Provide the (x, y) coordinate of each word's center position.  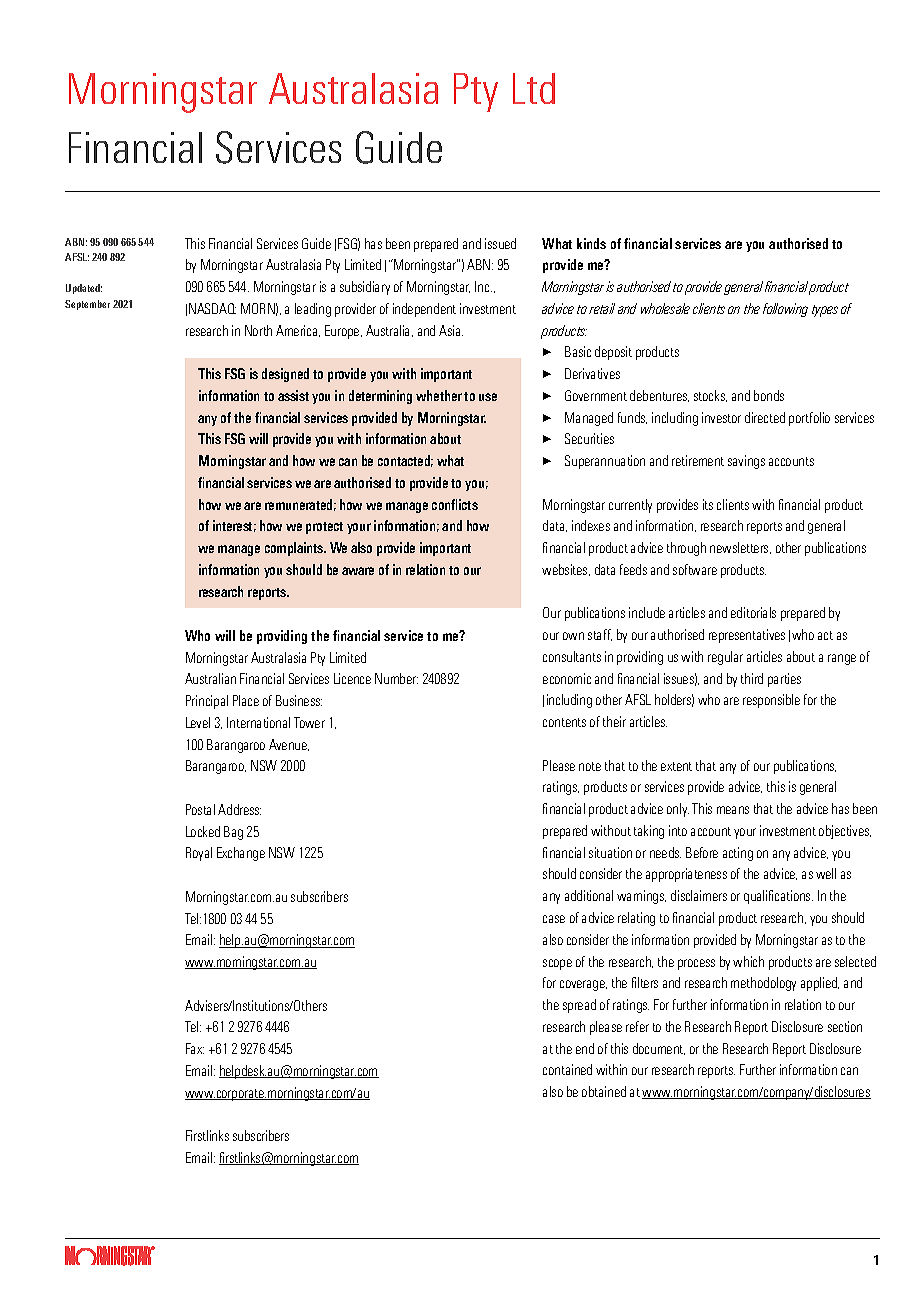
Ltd (534, 88)
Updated (84, 289)
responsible (771, 701)
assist (293, 395)
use (488, 397)
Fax (195, 1048)
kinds (591, 243)
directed (765, 417)
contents (564, 722)
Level (198, 722)
